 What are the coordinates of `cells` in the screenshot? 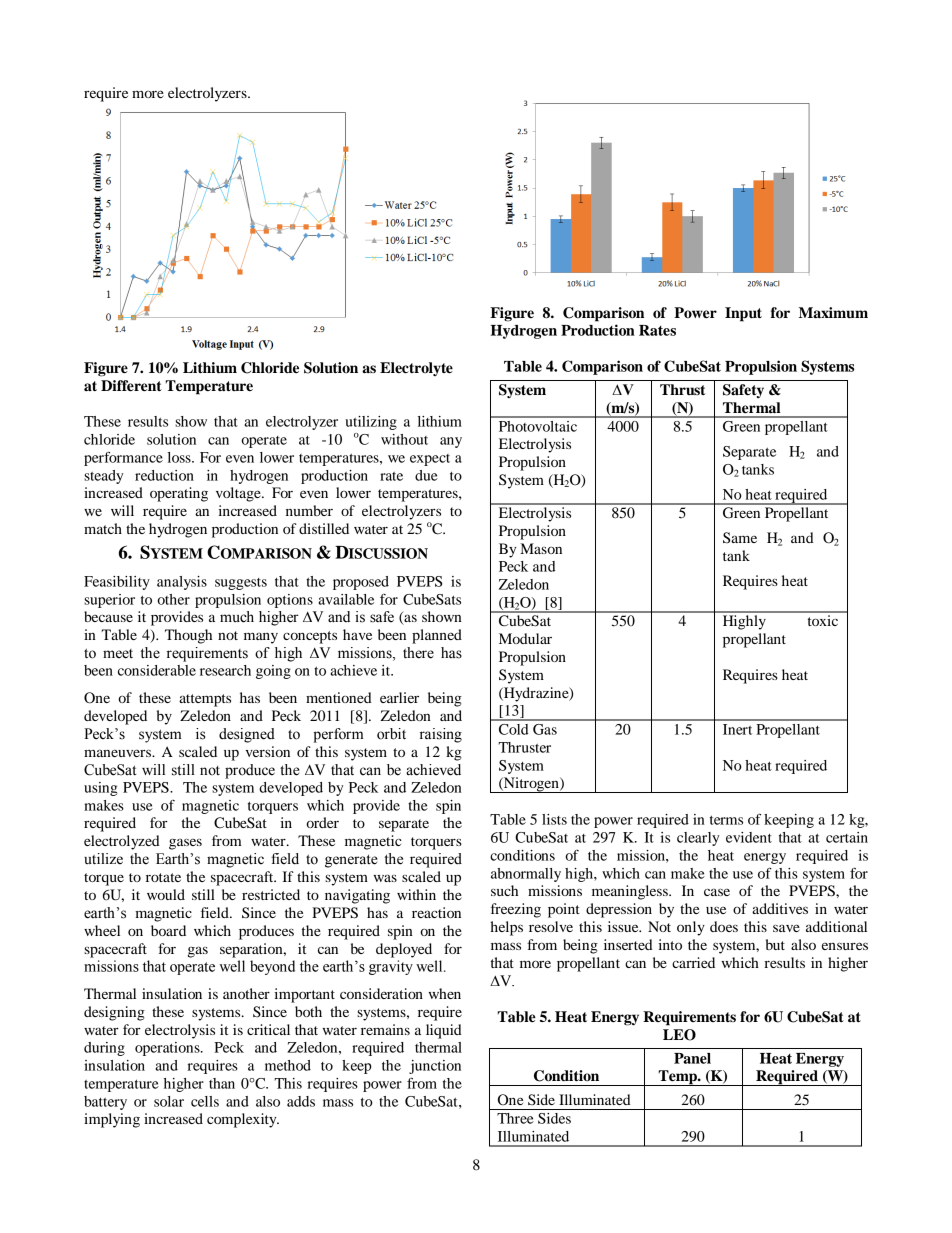 It's located at (205, 1101).
